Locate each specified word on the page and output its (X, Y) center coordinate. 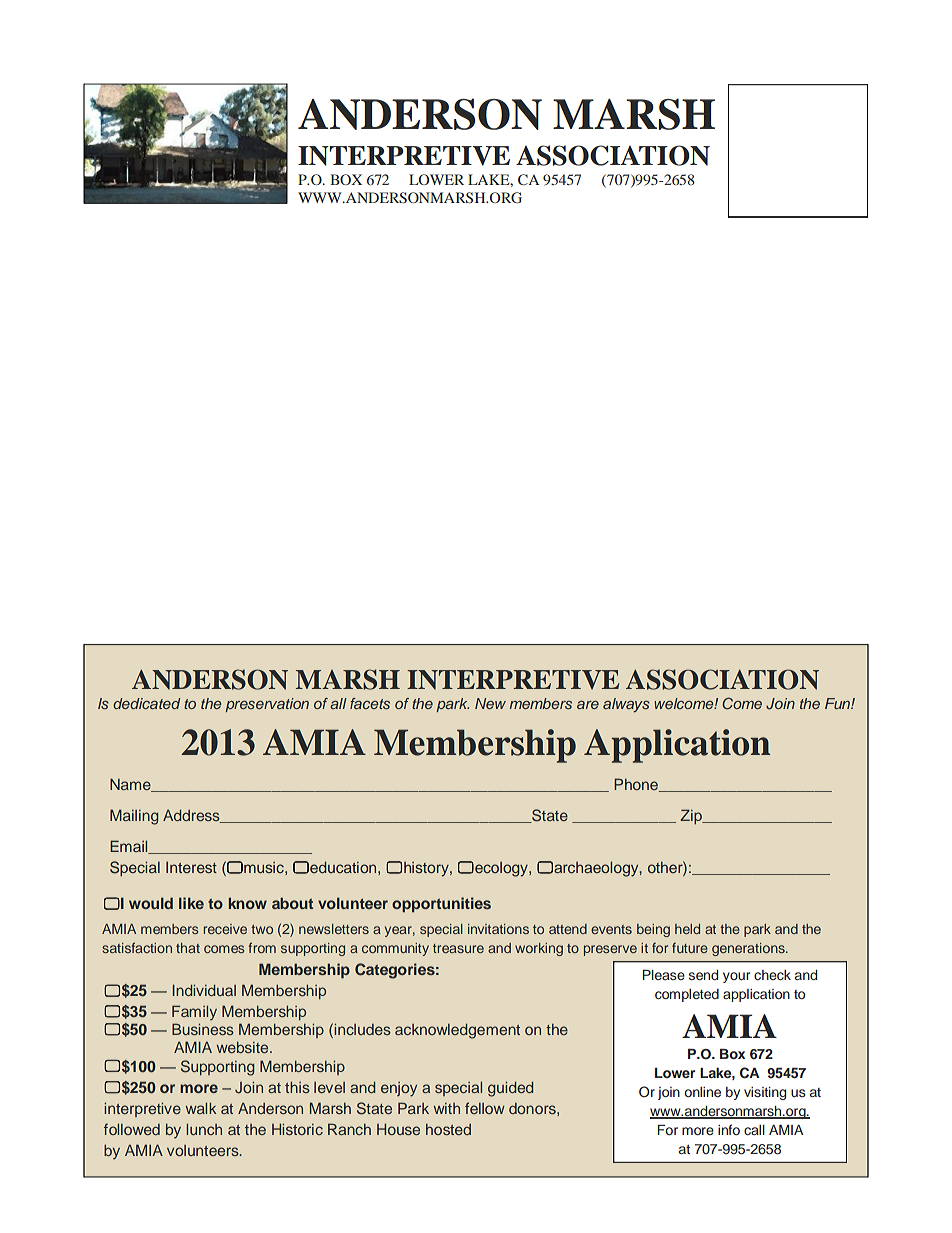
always (626, 705)
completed (687, 995)
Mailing (134, 817)
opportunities (441, 905)
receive (225, 929)
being (653, 930)
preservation (267, 705)
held (687, 929)
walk (201, 1108)
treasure (458, 948)
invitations (498, 929)
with (446, 1108)
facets (370, 703)
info (729, 1129)
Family (194, 1012)
